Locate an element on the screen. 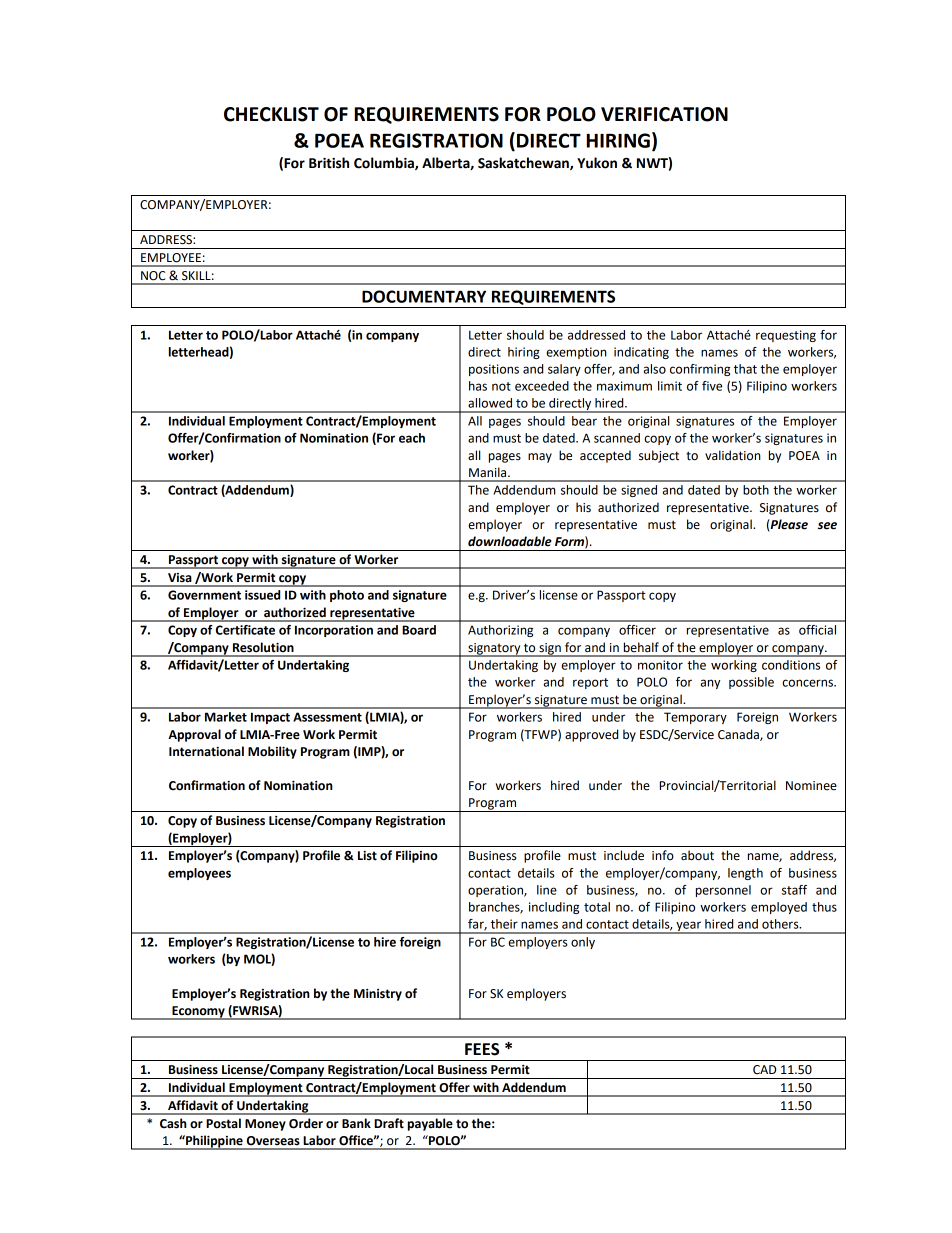  Money is located at coordinates (265, 1125).
